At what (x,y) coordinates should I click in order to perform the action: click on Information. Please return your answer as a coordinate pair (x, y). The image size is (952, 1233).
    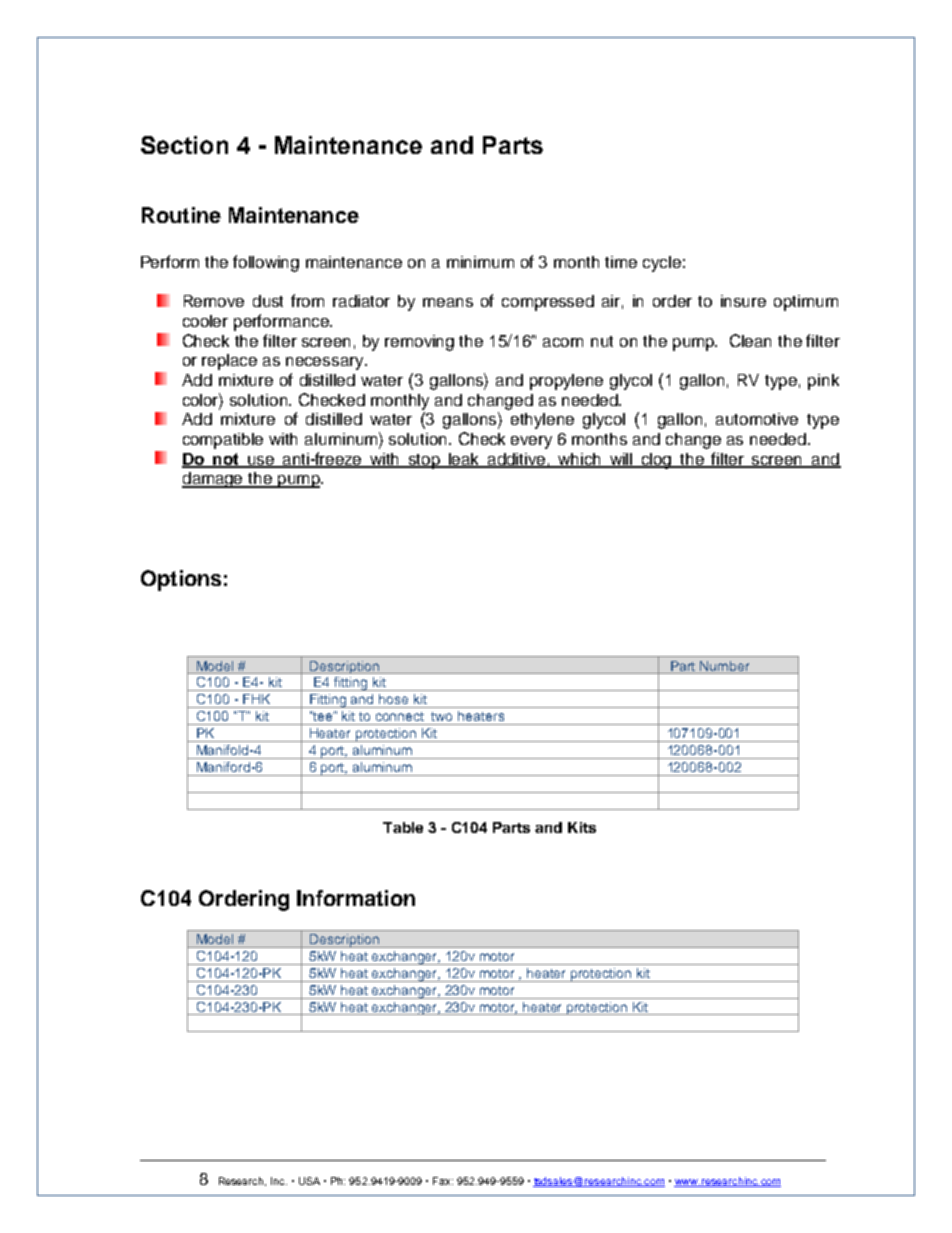
    Looking at the image, I should click on (356, 898).
